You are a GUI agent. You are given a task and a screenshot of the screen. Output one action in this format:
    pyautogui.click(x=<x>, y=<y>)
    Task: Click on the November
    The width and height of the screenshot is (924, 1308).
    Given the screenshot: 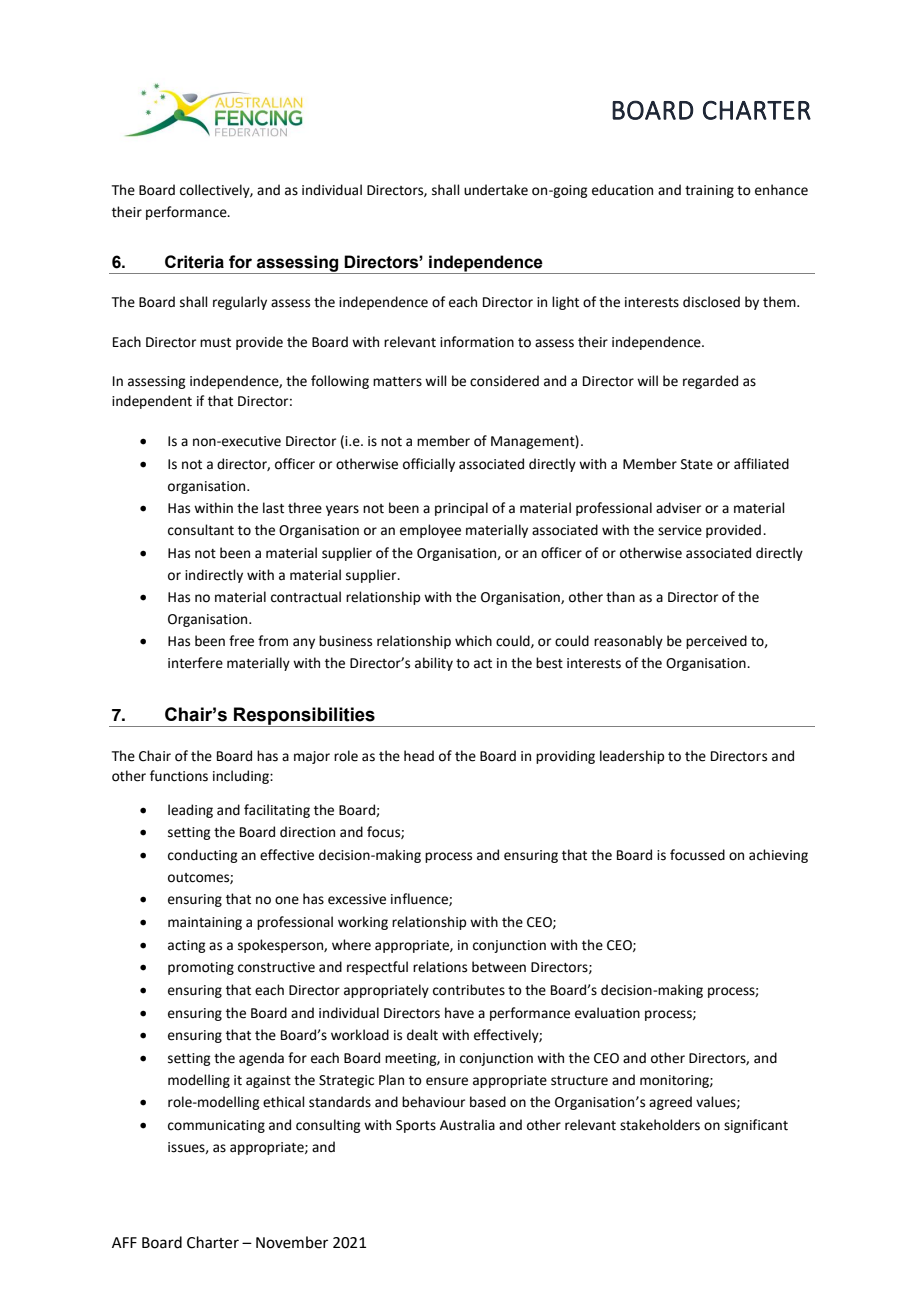 What is the action you would take?
    pyautogui.click(x=292, y=1242)
